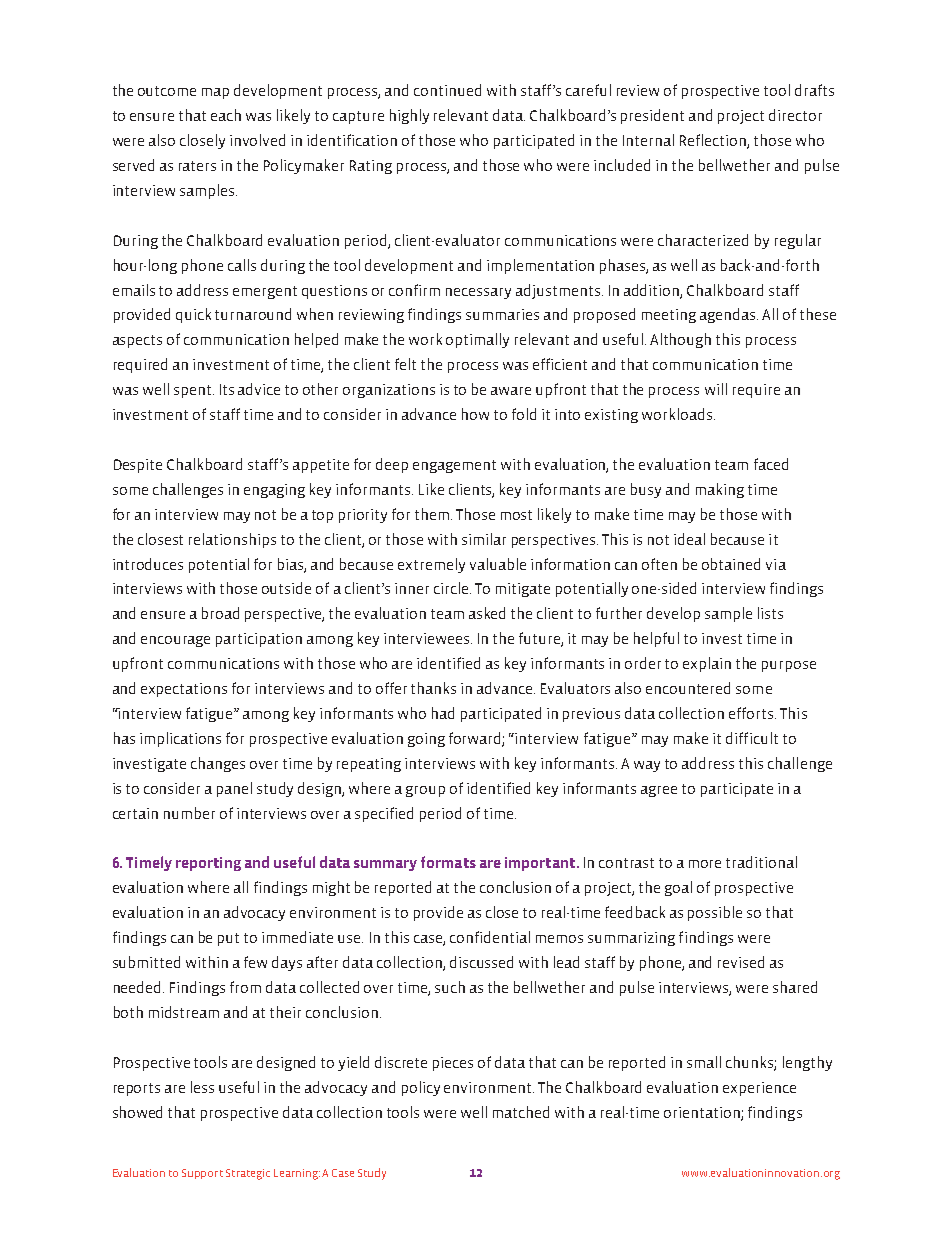 The image size is (952, 1233). What do you see at coordinates (227, 389) in the screenshot?
I see `Its` at bounding box center [227, 389].
